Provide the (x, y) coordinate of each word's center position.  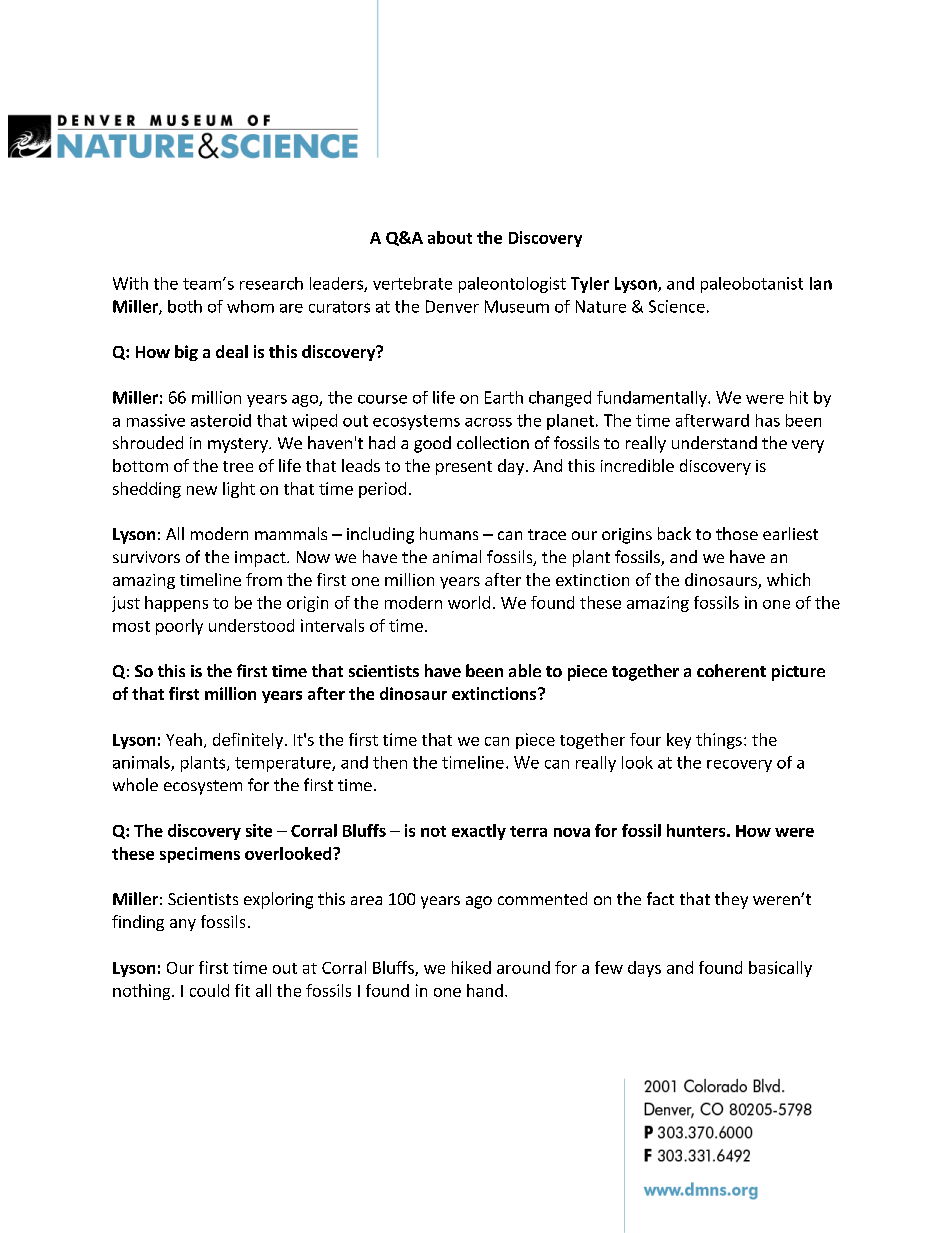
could (209, 990)
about (450, 237)
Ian (821, 283)
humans (449, 533)
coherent (731, 670)
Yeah (184, 739)
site (259, 830)
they (731, 900)
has (768, 420)
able (525, 670)
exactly (479, 832)
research (271, 283)
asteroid (221, 420)
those (737, 533)
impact (261, 559)
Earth (504, 397)
